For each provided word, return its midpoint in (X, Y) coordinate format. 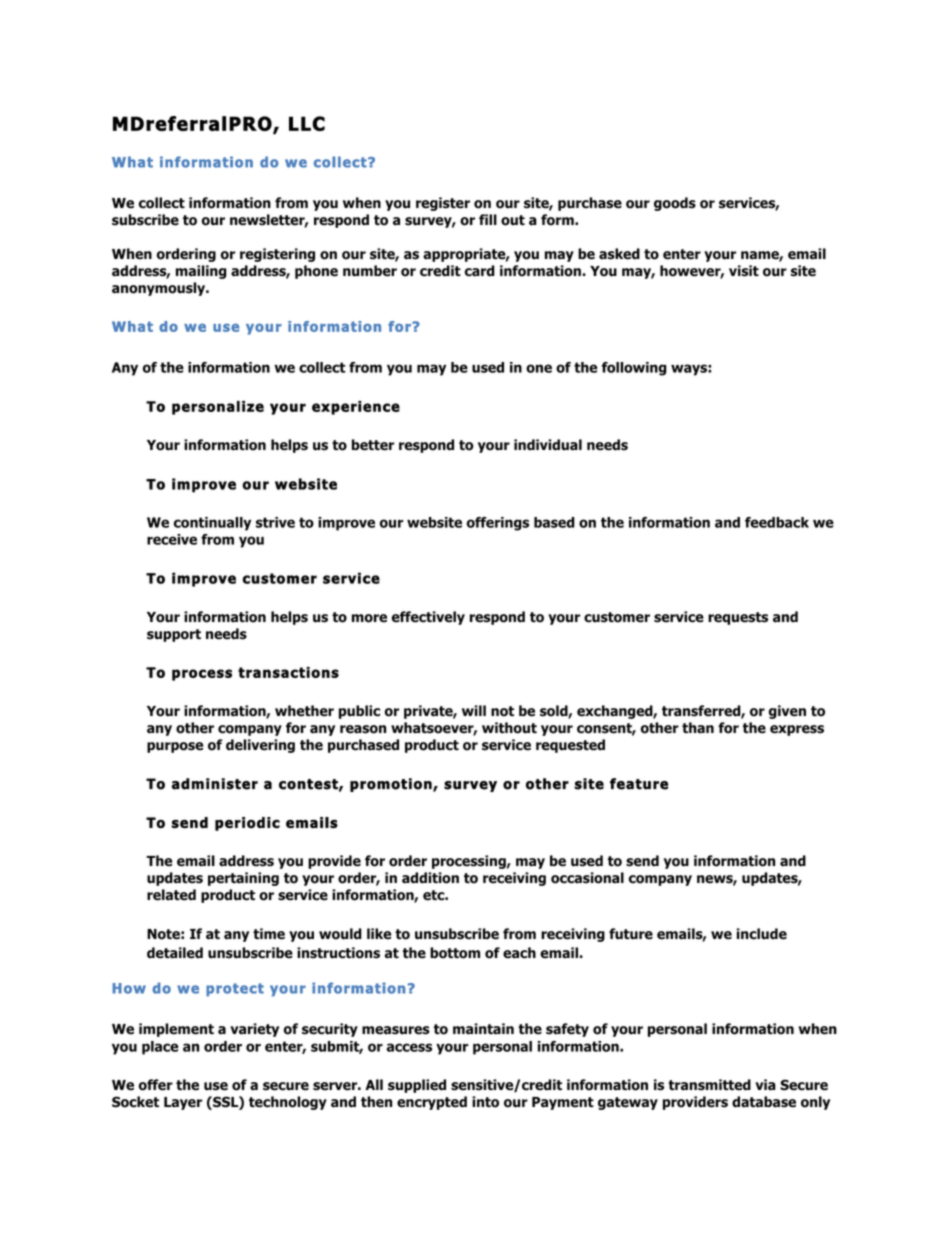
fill (488, 219)
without (509, 728)
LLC (307, 123)
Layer (183, 1103)
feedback (777, 522)
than (698, 728)
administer (215, 784)
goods (675, 204)
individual (548, 445)
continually (212, 524)
